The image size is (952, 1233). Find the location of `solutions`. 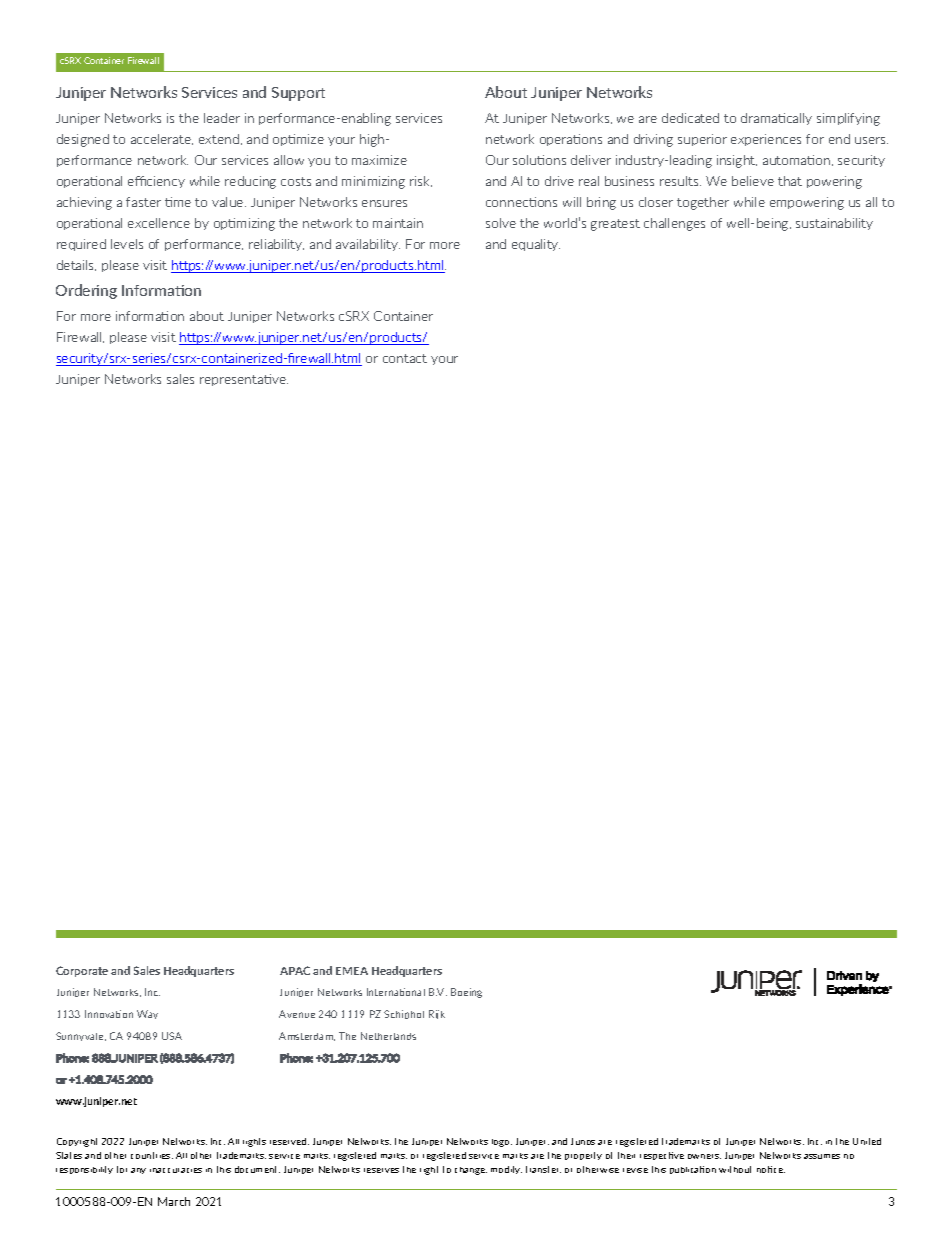

solutions is located at coordinates (539, 160).
